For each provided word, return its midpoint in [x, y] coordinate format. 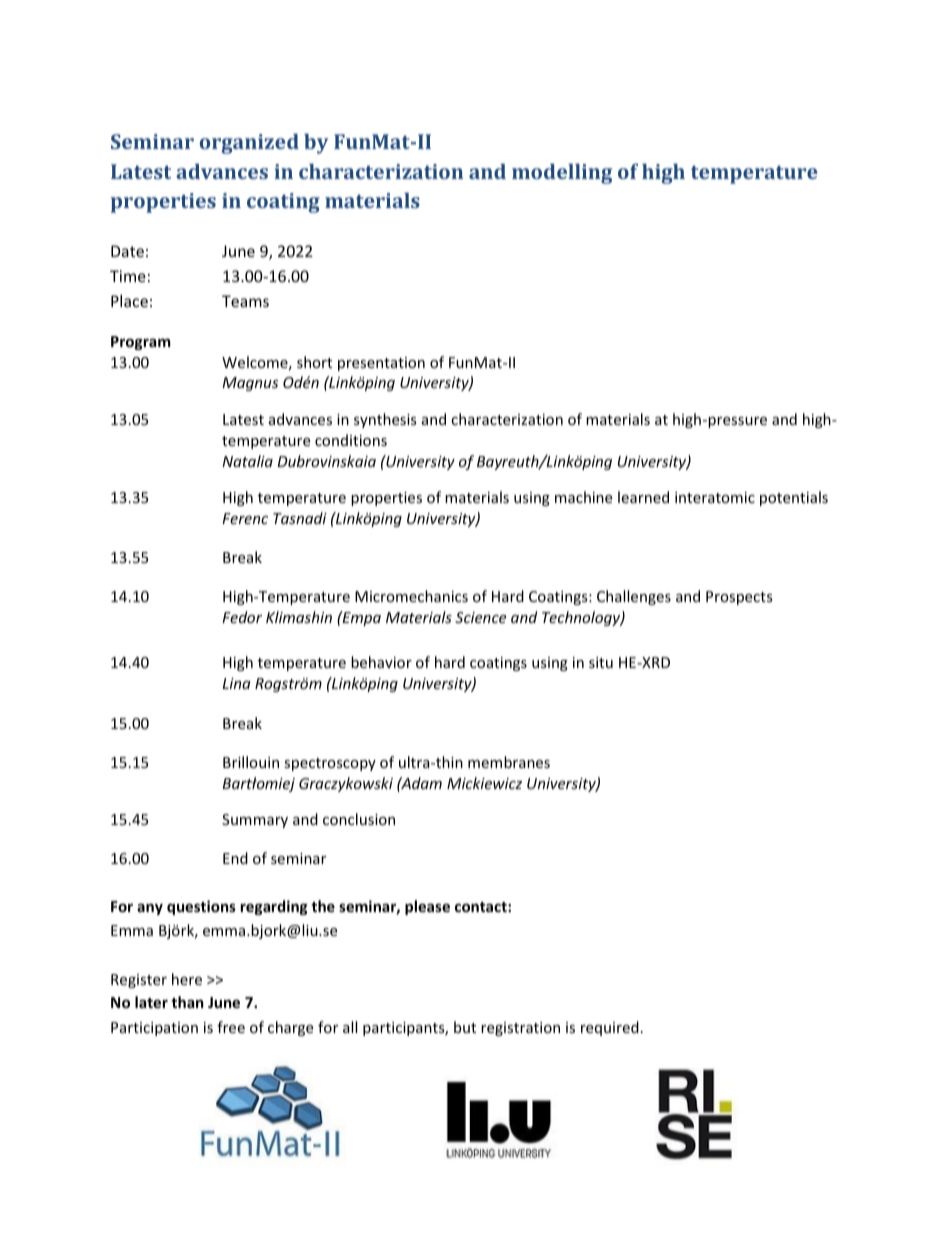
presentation [381, 364]
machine [583, 497]
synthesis [385, 420]
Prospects [739, 598]
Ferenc [245, 518]
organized [249, 143]
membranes [509, 762]
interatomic [715, 497]
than [187, 1002]
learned [643, 497]
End [235, 858]
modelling [562, 173]
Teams [245, 301]
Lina [237, 683]
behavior [381, 662]
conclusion [359, 819]
